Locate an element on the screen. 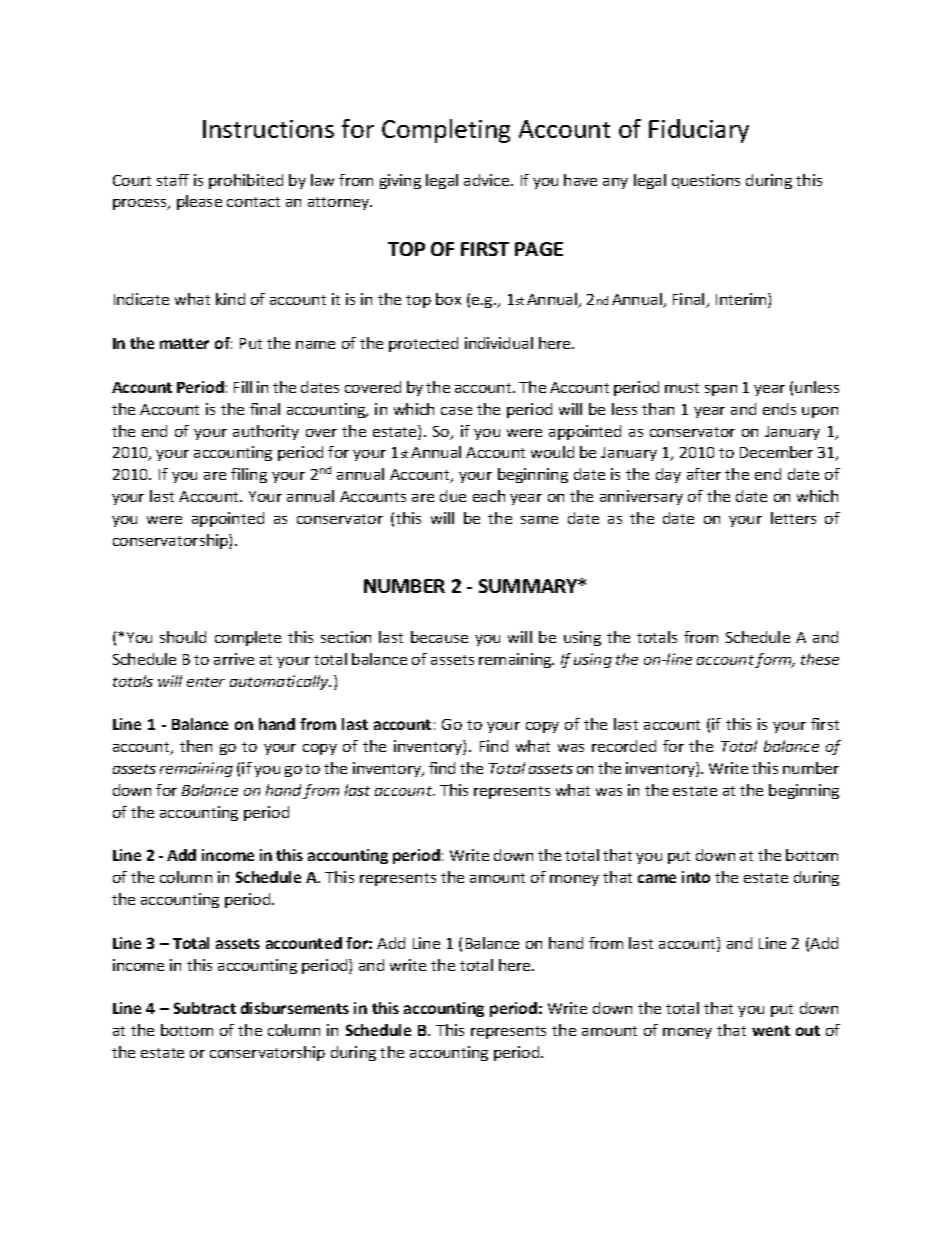  after is located at coordinates (704, 474).
